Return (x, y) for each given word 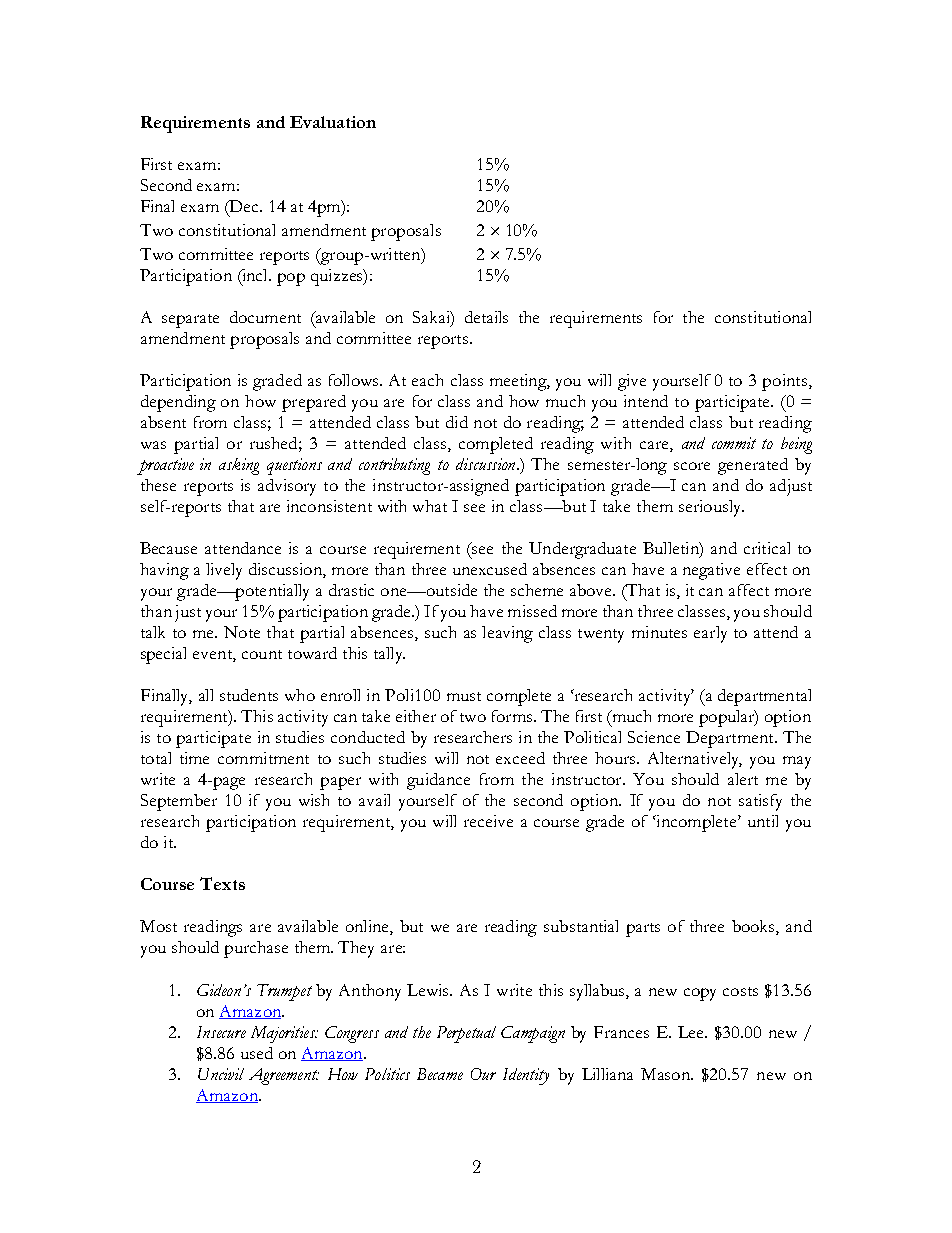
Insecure (221, 1032)
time (194, 758)
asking (239, 466)
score (692, 466)
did (457, 422)
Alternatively (695, 760)
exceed (520, 758)
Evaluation (333, 122)
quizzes (338, 277)
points (784, 382)
